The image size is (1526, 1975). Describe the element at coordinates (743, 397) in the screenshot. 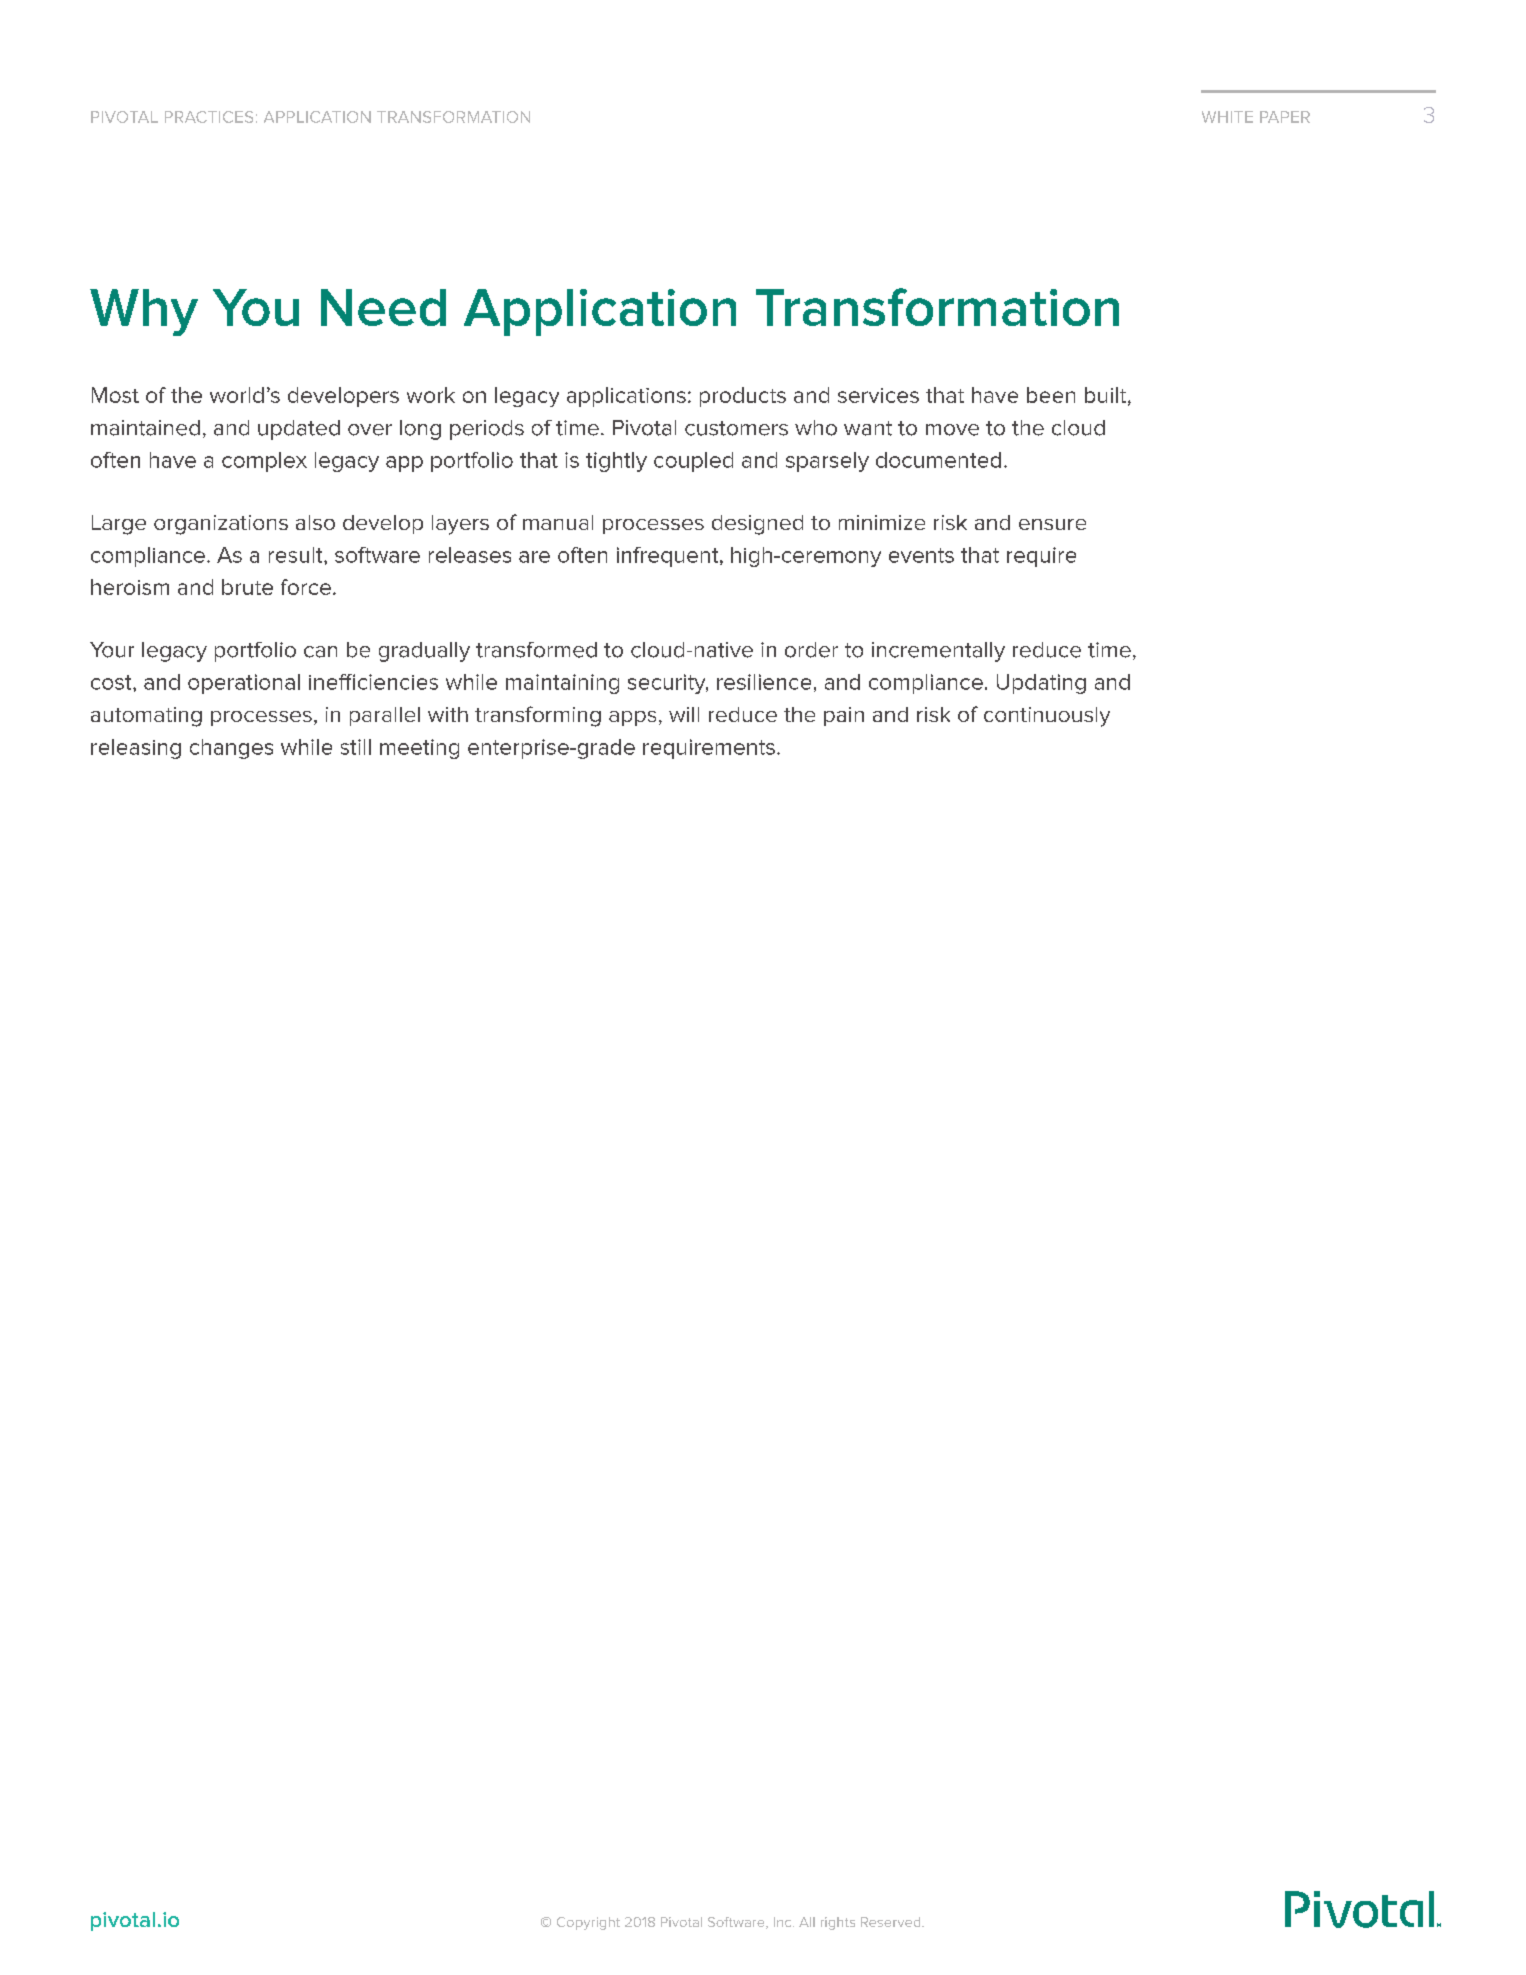

I see `products` at that location.
